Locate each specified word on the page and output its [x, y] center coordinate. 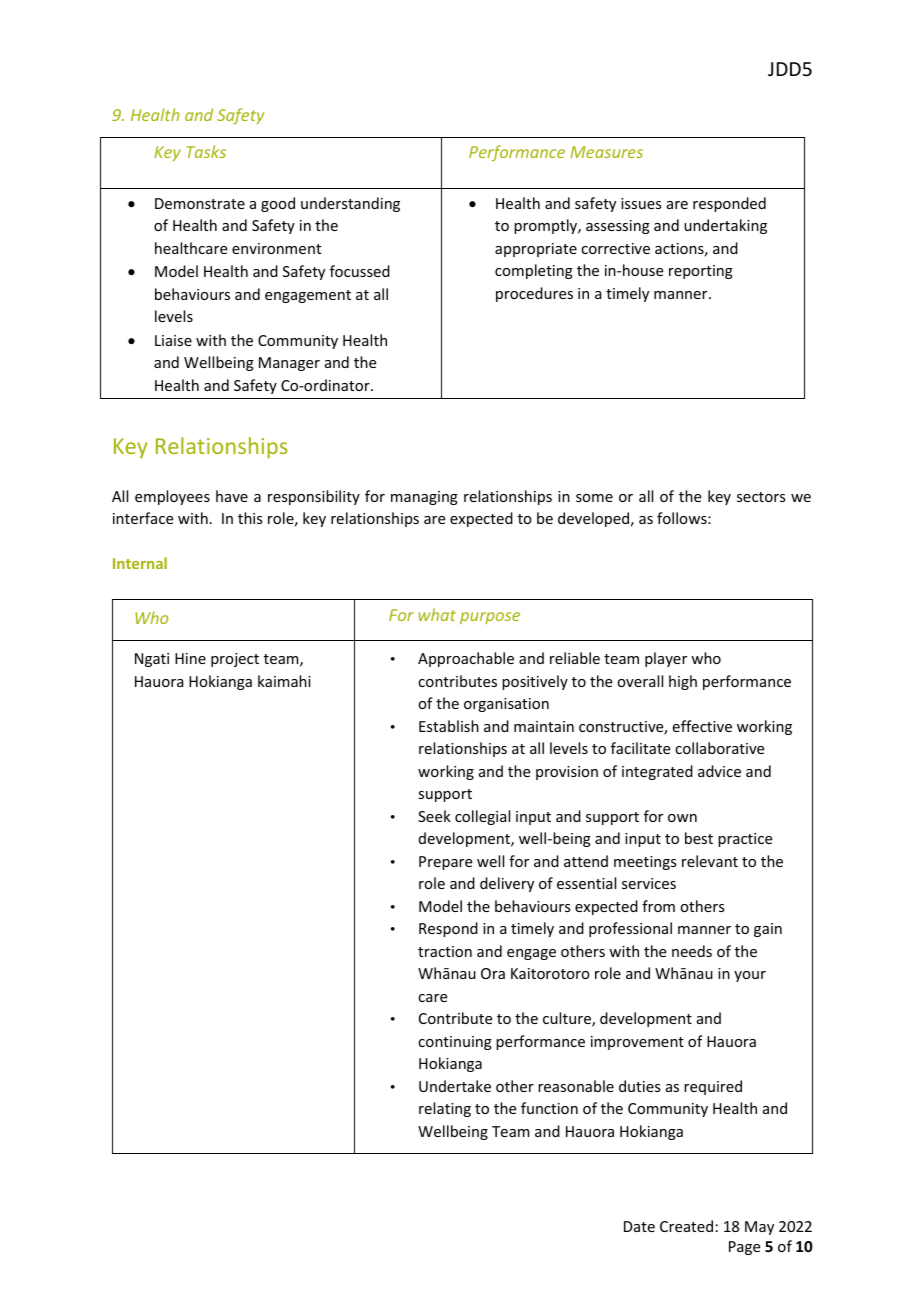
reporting [701, 272]
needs [692, 951]
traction [445, 951]
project [235, 660]
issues [641, 203]
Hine [190, 658]
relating [445, 1109]
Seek [434, 816]
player [666, 659]
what [437, 614]
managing [424, 498]
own [682, 818]
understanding [350, 204]
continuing [455, 1043]
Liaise [173, 340]
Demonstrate [200, 203]
